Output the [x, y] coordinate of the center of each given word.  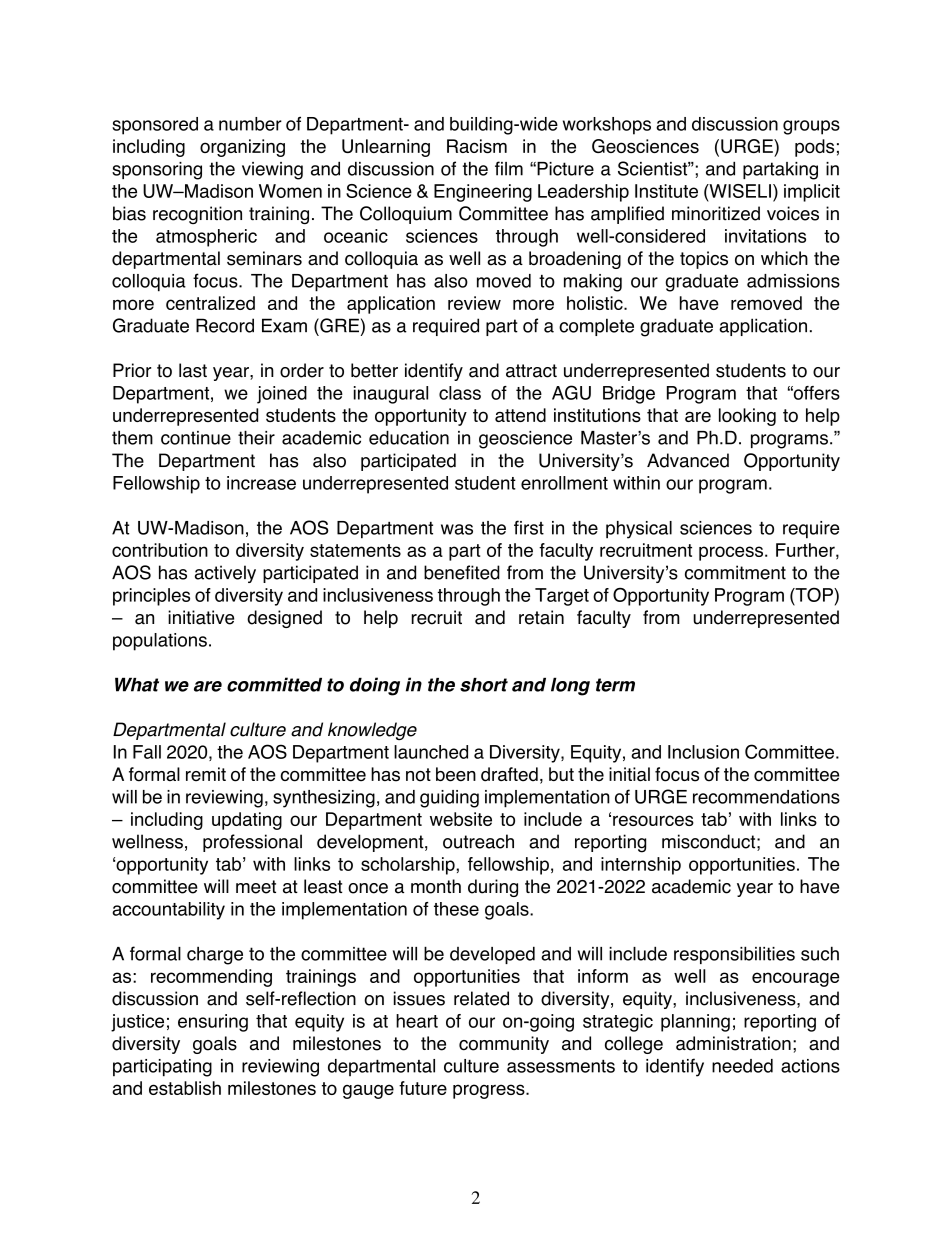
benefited [462, 572]
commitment [735, 572]
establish [185, 1088]
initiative [201, 617]
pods [814, 148]
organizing [242, 148]
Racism [477, 146]
